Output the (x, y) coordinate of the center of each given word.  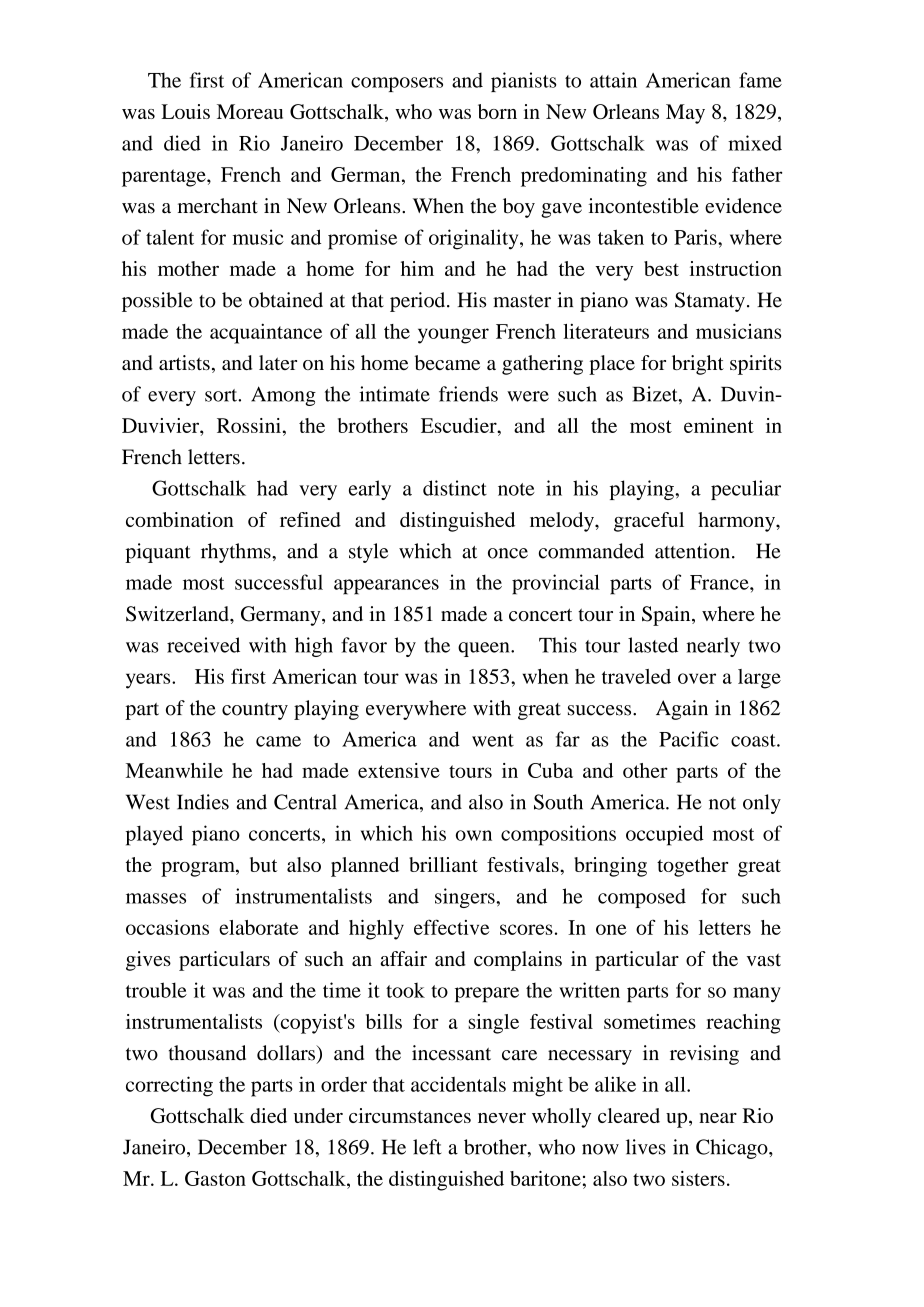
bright (698, 365)
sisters (698, 1178)
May (685, 114)
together (692, 867)
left (427, 1147)
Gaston (215, 1178)
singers (466, 898)
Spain (667, 616)
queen (485, 649)
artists (184, 362)
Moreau (250, 111)
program (199, 869)
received (203, 645)
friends (468, 394)
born (497, 111)
